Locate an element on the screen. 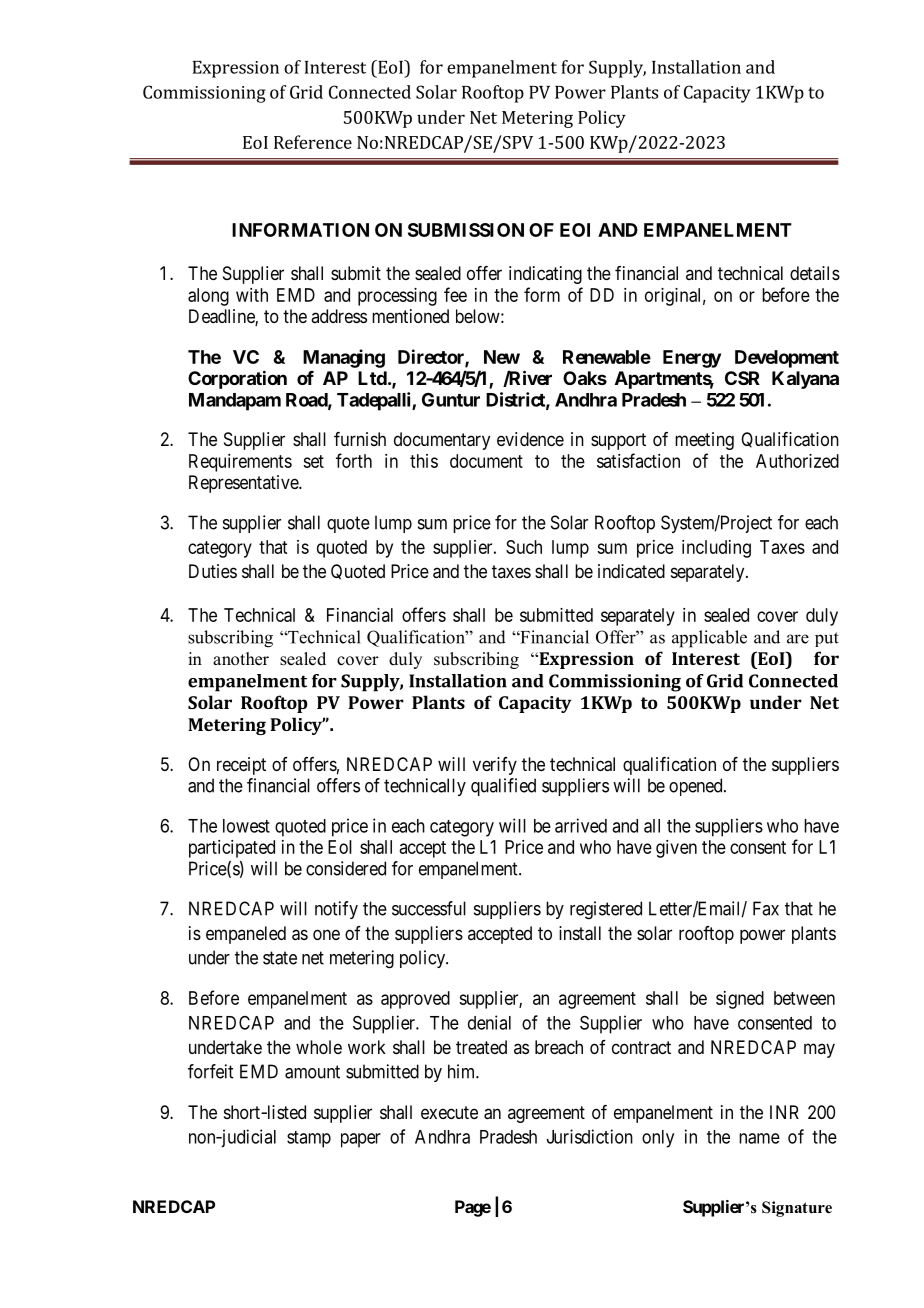  Reference is located at coordinates (313, 142).
